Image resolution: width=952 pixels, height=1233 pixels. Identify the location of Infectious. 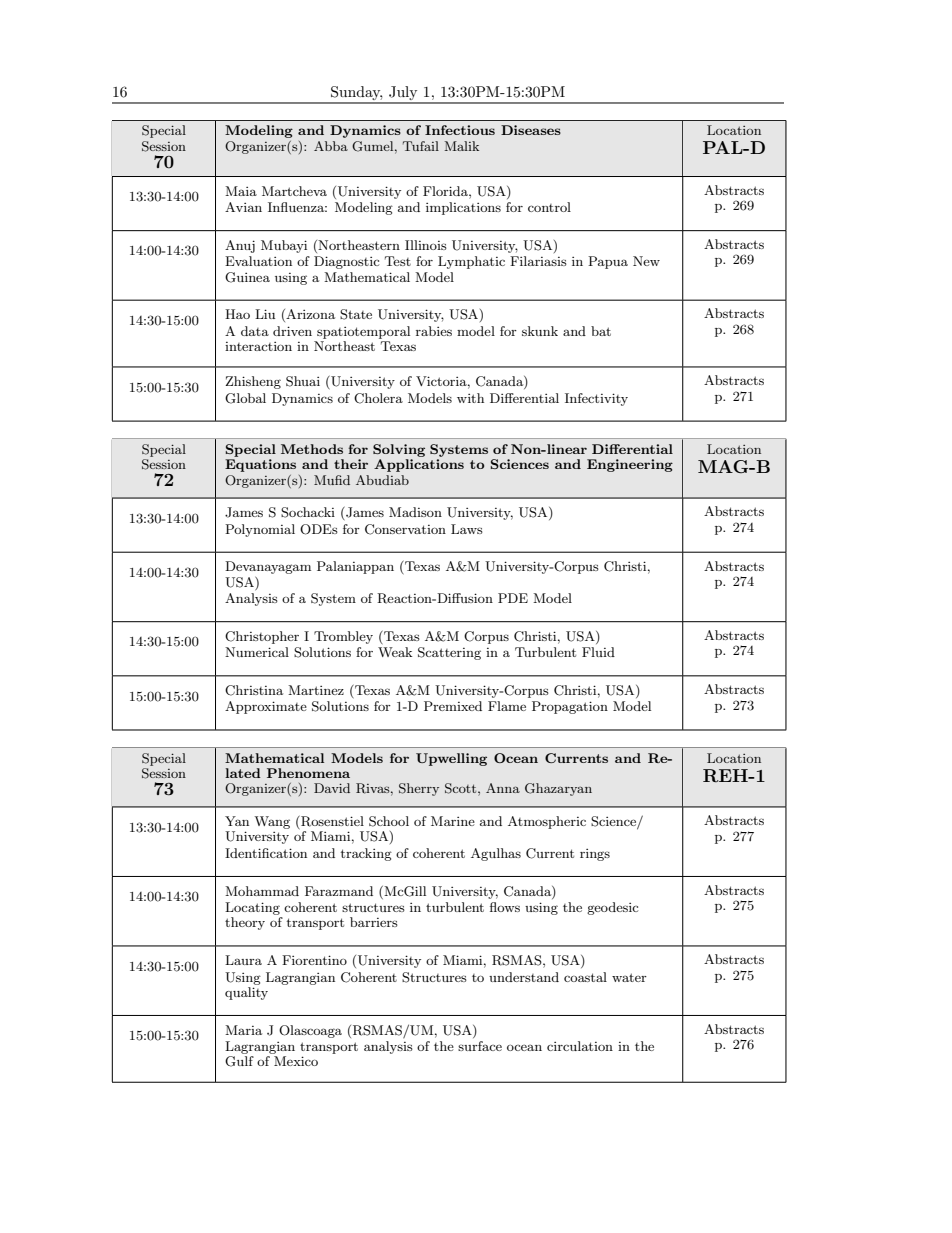
(460, 130).
